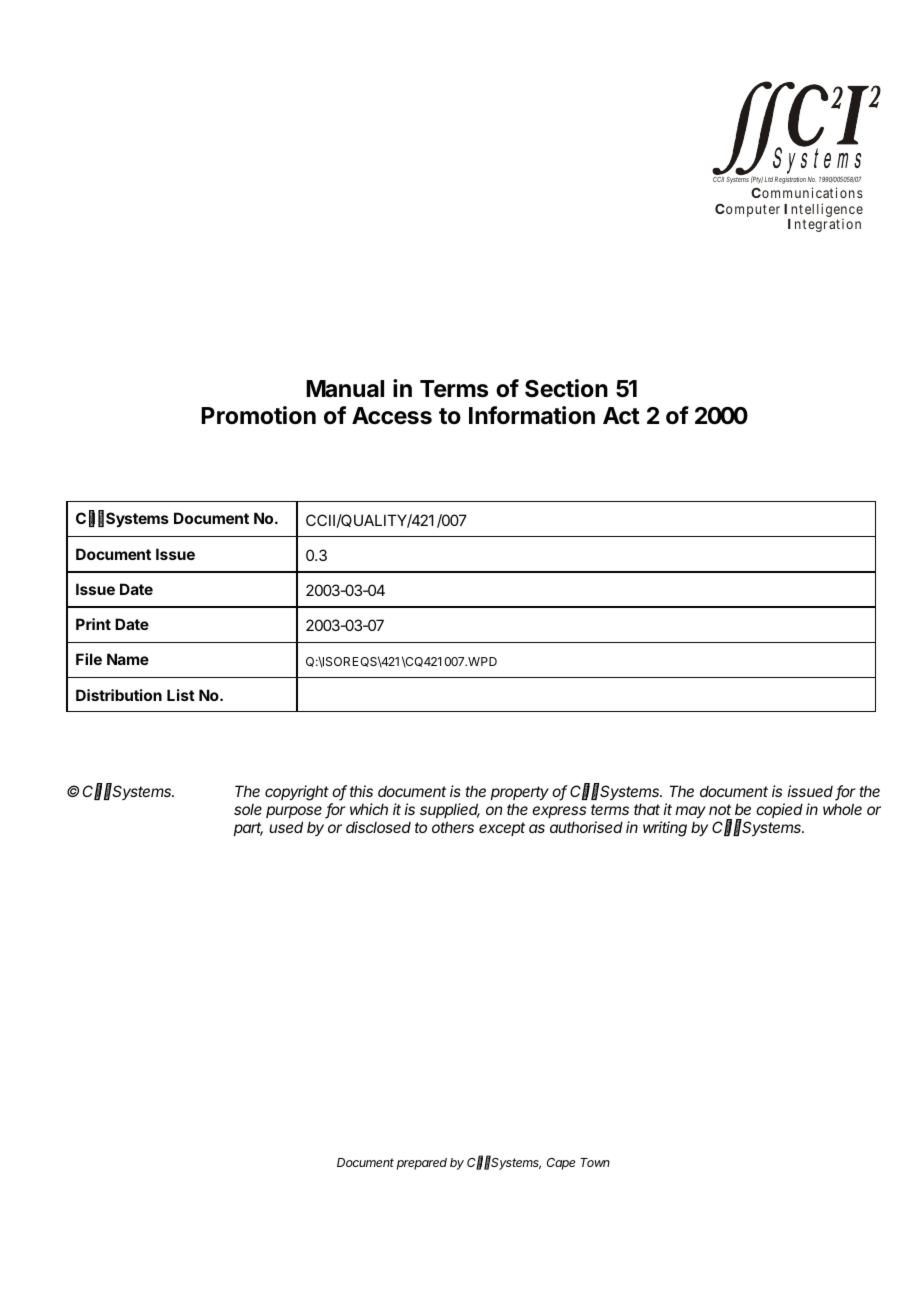 This screenshot has width=924, height=1308. What do you see at coordinates (422, 1164) in the screenshot?
I see `prepared` at bounding box center [422, 1164].
